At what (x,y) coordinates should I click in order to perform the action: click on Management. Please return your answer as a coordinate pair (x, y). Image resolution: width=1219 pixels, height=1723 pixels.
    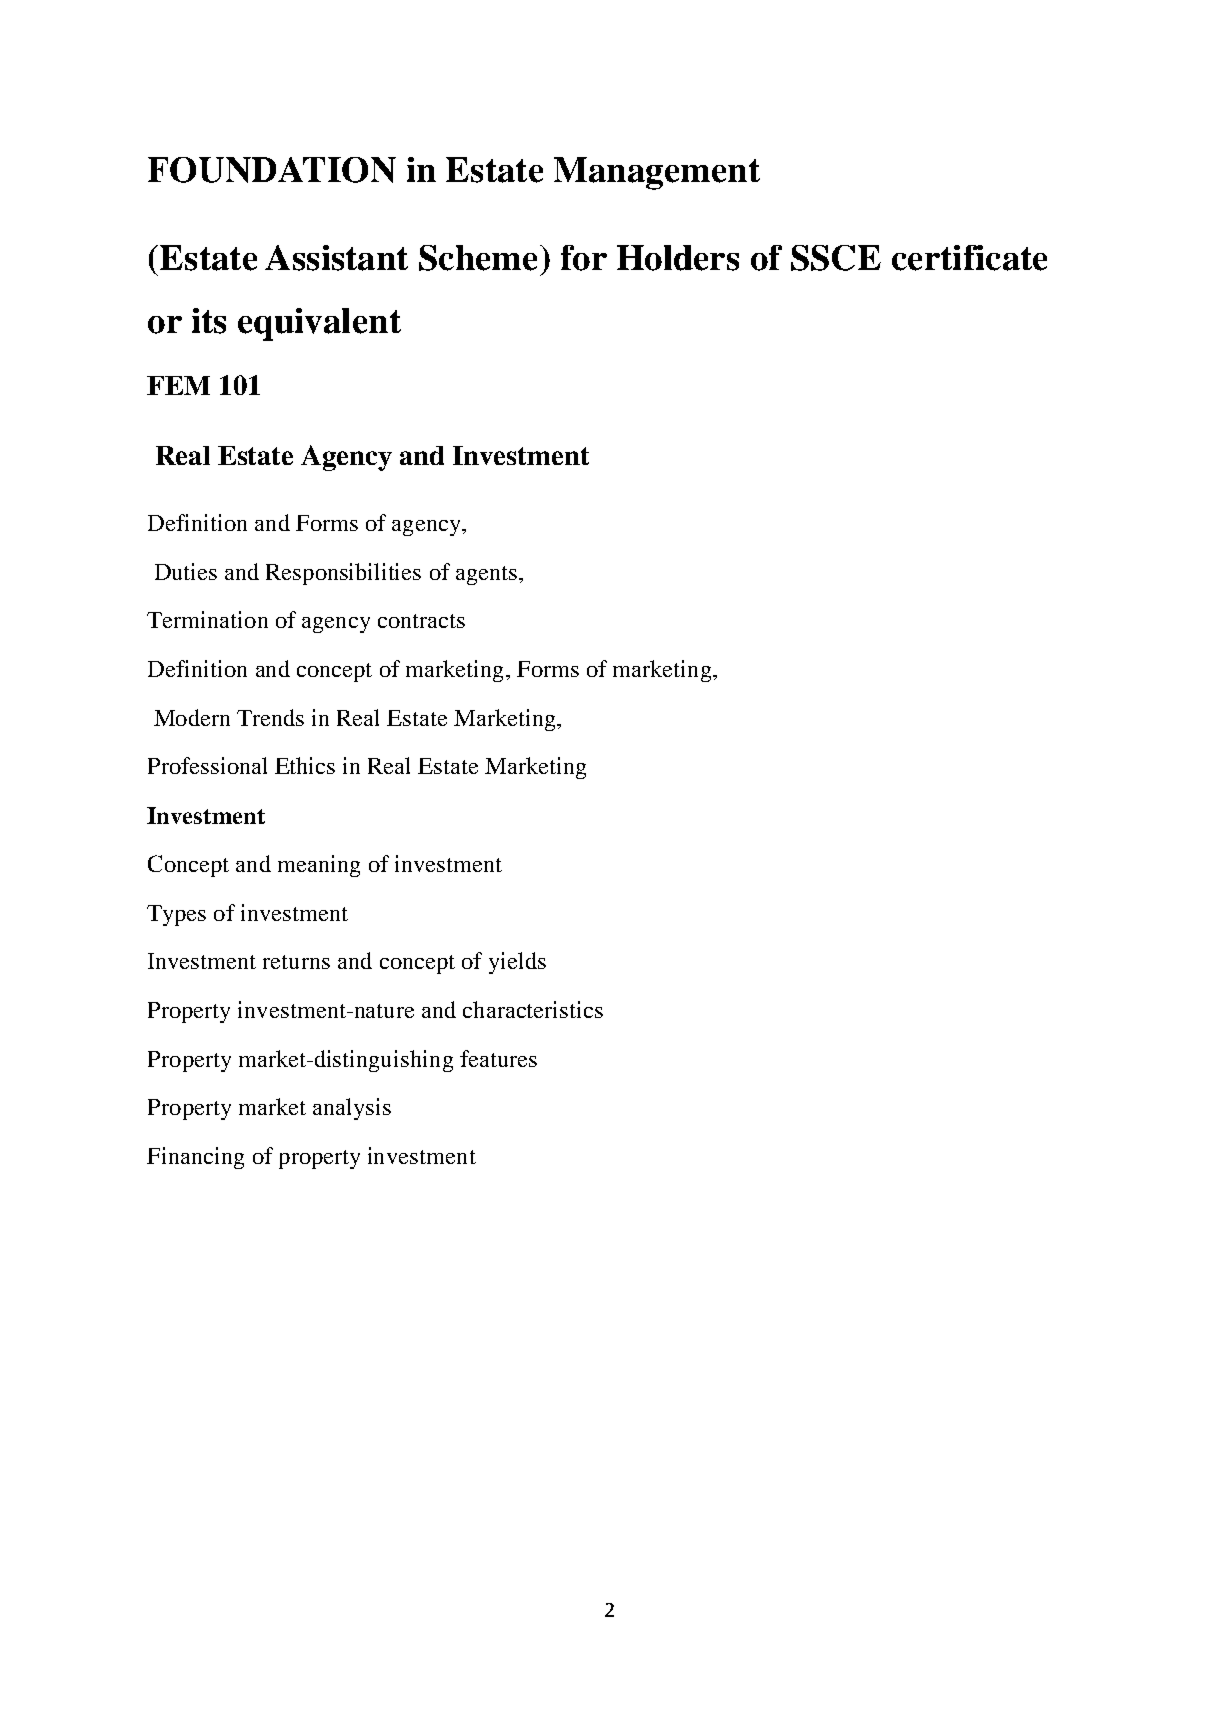
    Looking at the image, I should click on (657, 173).
